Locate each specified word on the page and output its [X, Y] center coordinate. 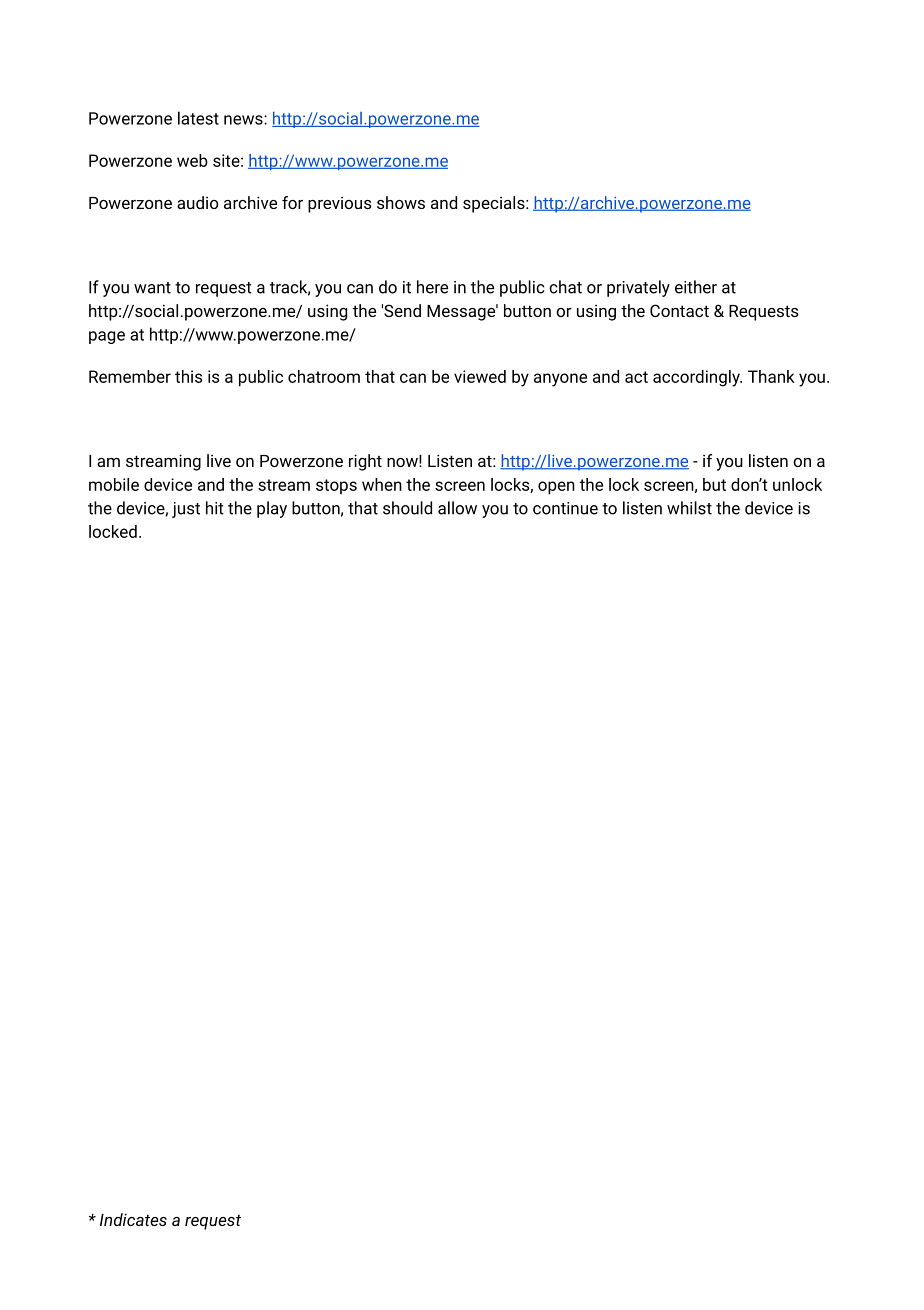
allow [457, 508]
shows [401, 202]
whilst [689, 508]
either [696, 287]
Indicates [133, 1219]
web [192, 160]
